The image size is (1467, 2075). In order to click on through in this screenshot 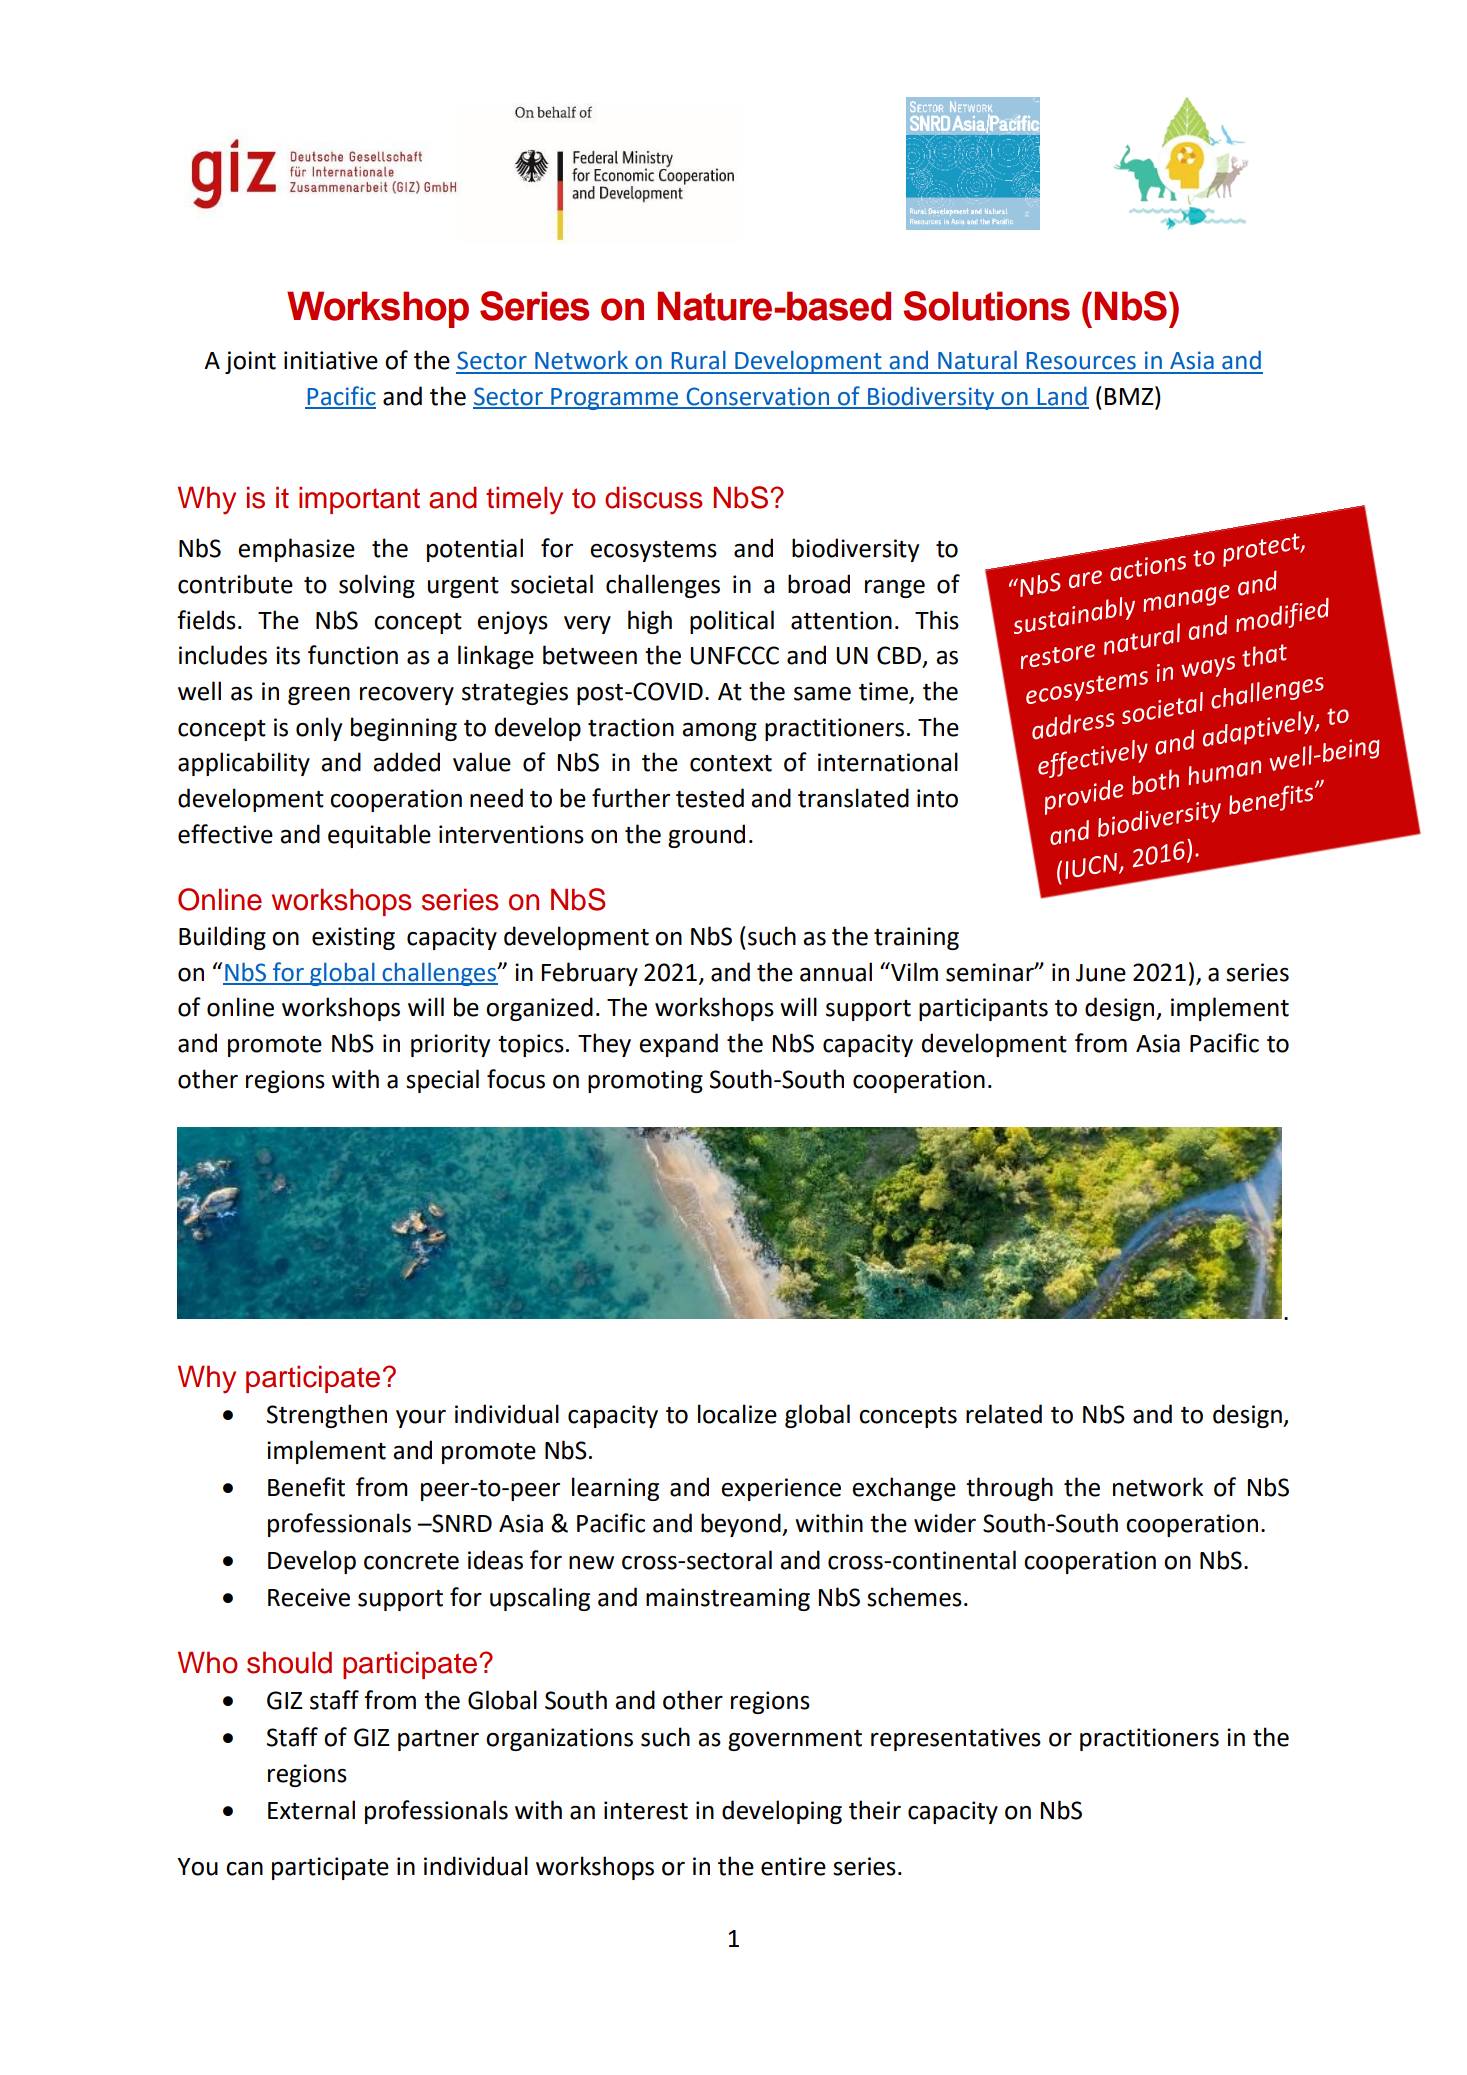, I will do `click(1009, 1489)`.
